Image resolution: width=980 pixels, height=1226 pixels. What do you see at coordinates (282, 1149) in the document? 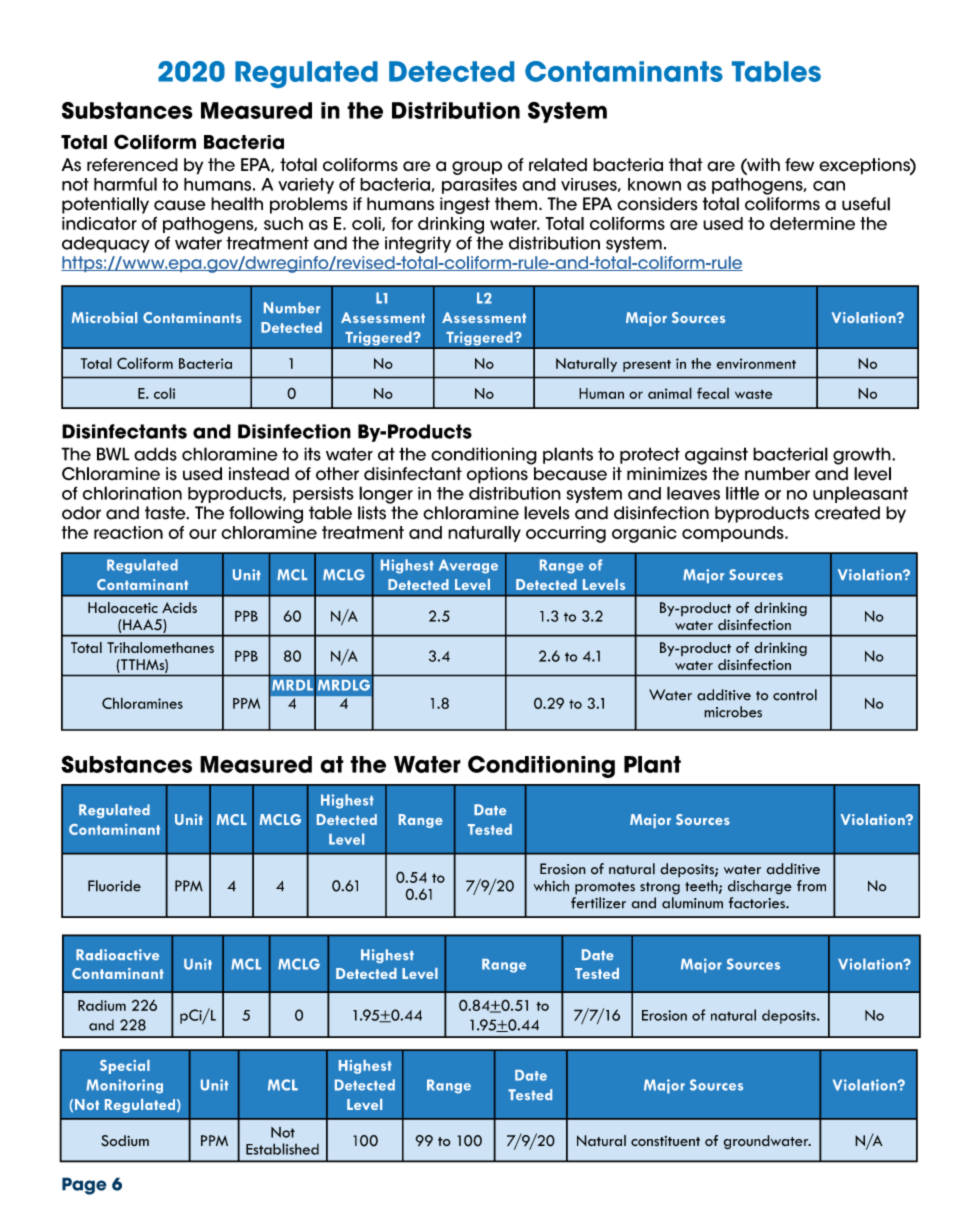
I see `Established` at bounding box center [282, 1149].
